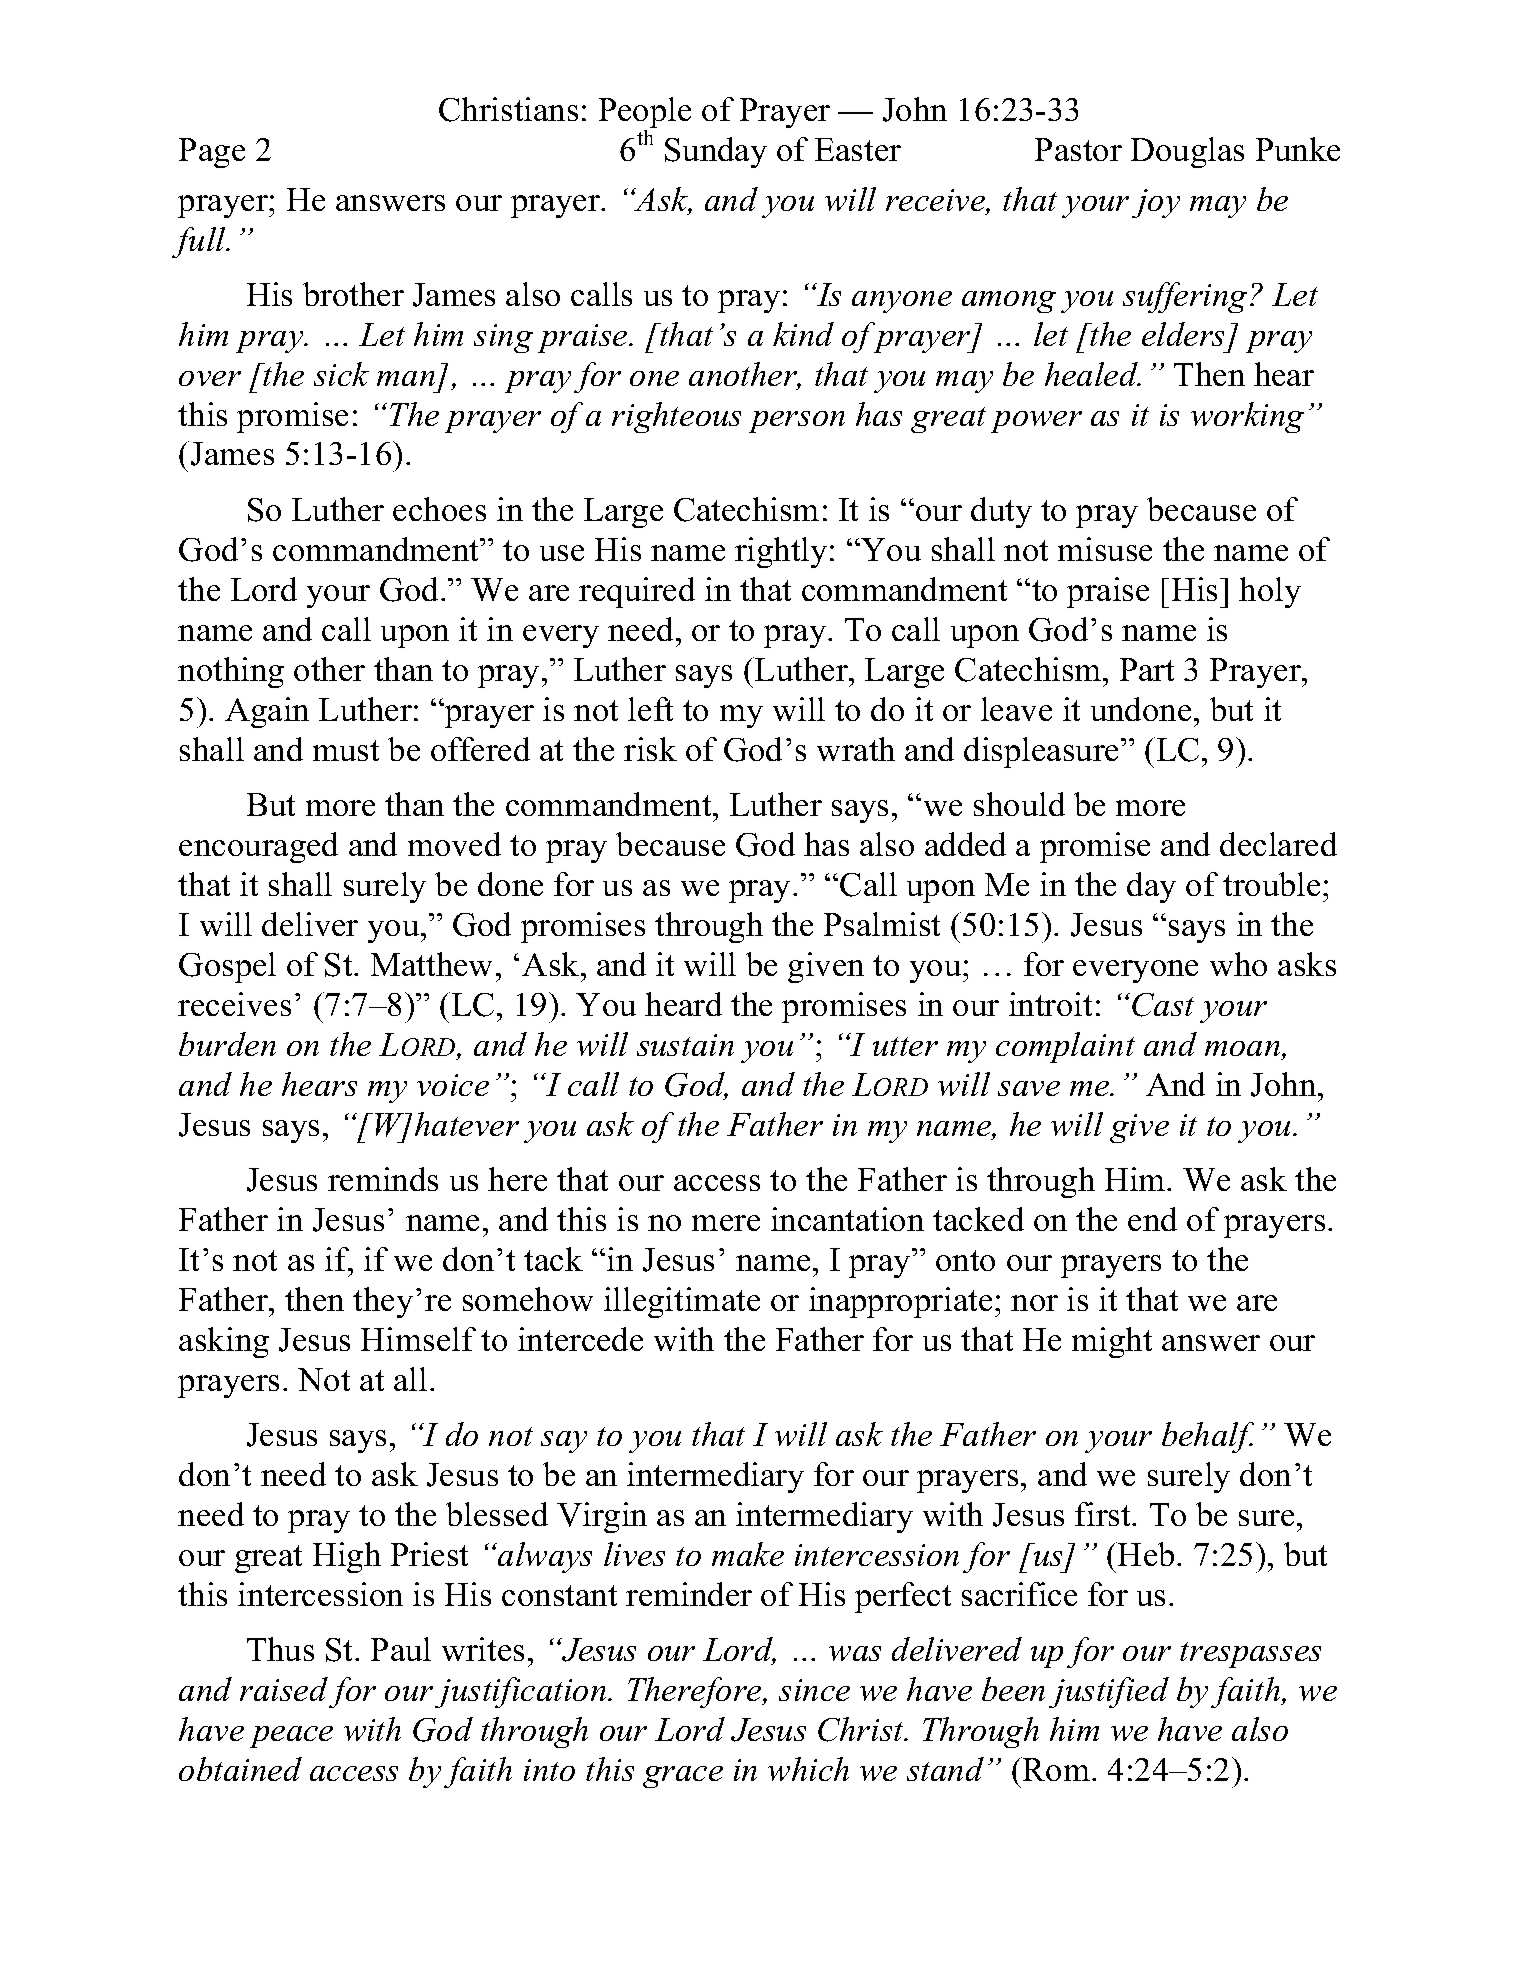 The width and height of the screenshot is (1521, 1969). Describe the element at coordinates (1238, 964) in the screenshot. I see `who` at that location.
